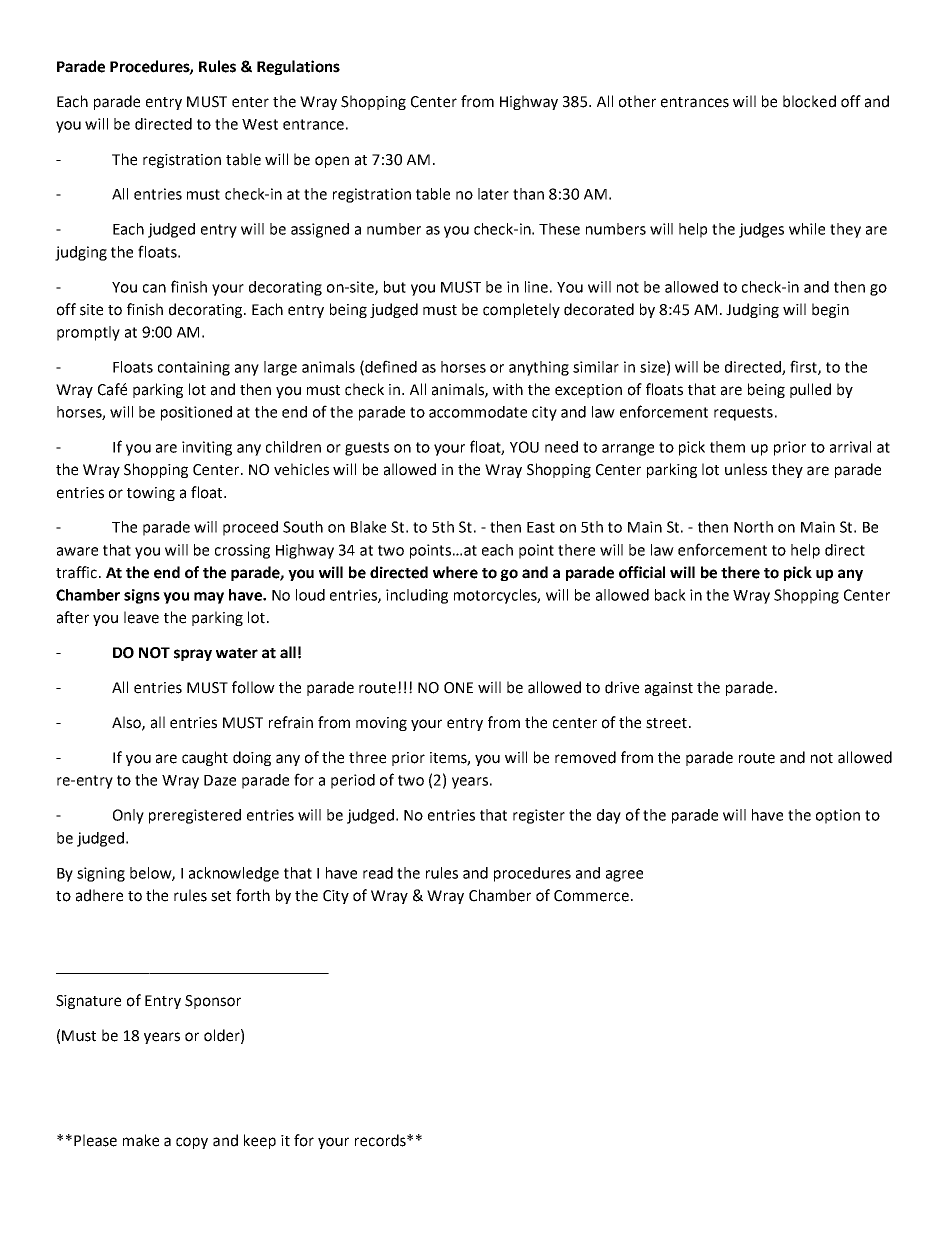  What do you see at coordinates (260, 124) in the image?
I see `West` at bounding box center [260, 124].
